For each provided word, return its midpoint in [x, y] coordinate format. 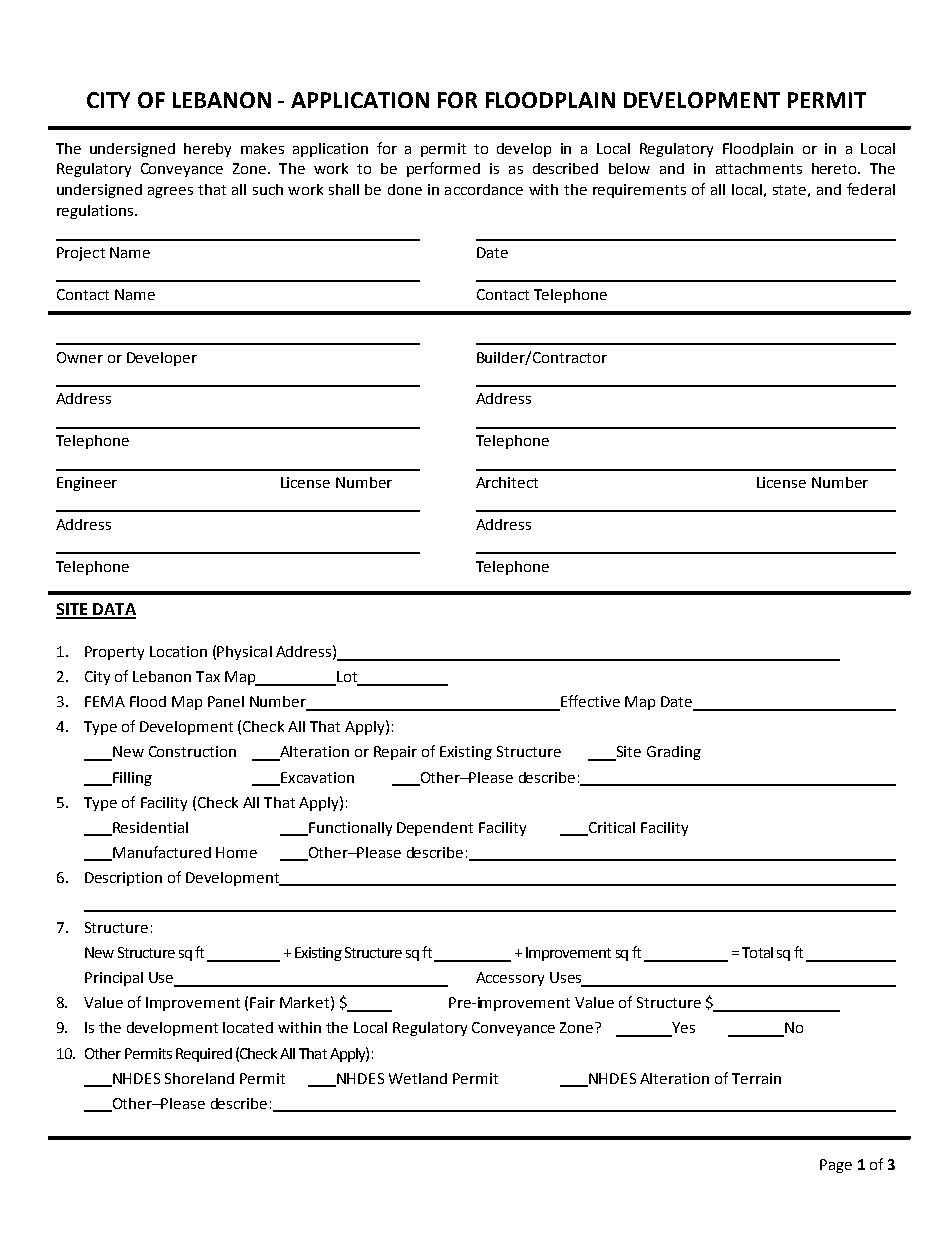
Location [178, 651]
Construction [192, 751]
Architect [507, 482]
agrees [170, 192]
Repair [395, 753]
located [248, 1027]
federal [871, 189]
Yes [682, 1029]
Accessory [510, 979]
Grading [674, 753]
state [789, 190]
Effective [589, 702]
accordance [484, 189]
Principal [114, 979]
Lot [347, 678]
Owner [80, 357]
